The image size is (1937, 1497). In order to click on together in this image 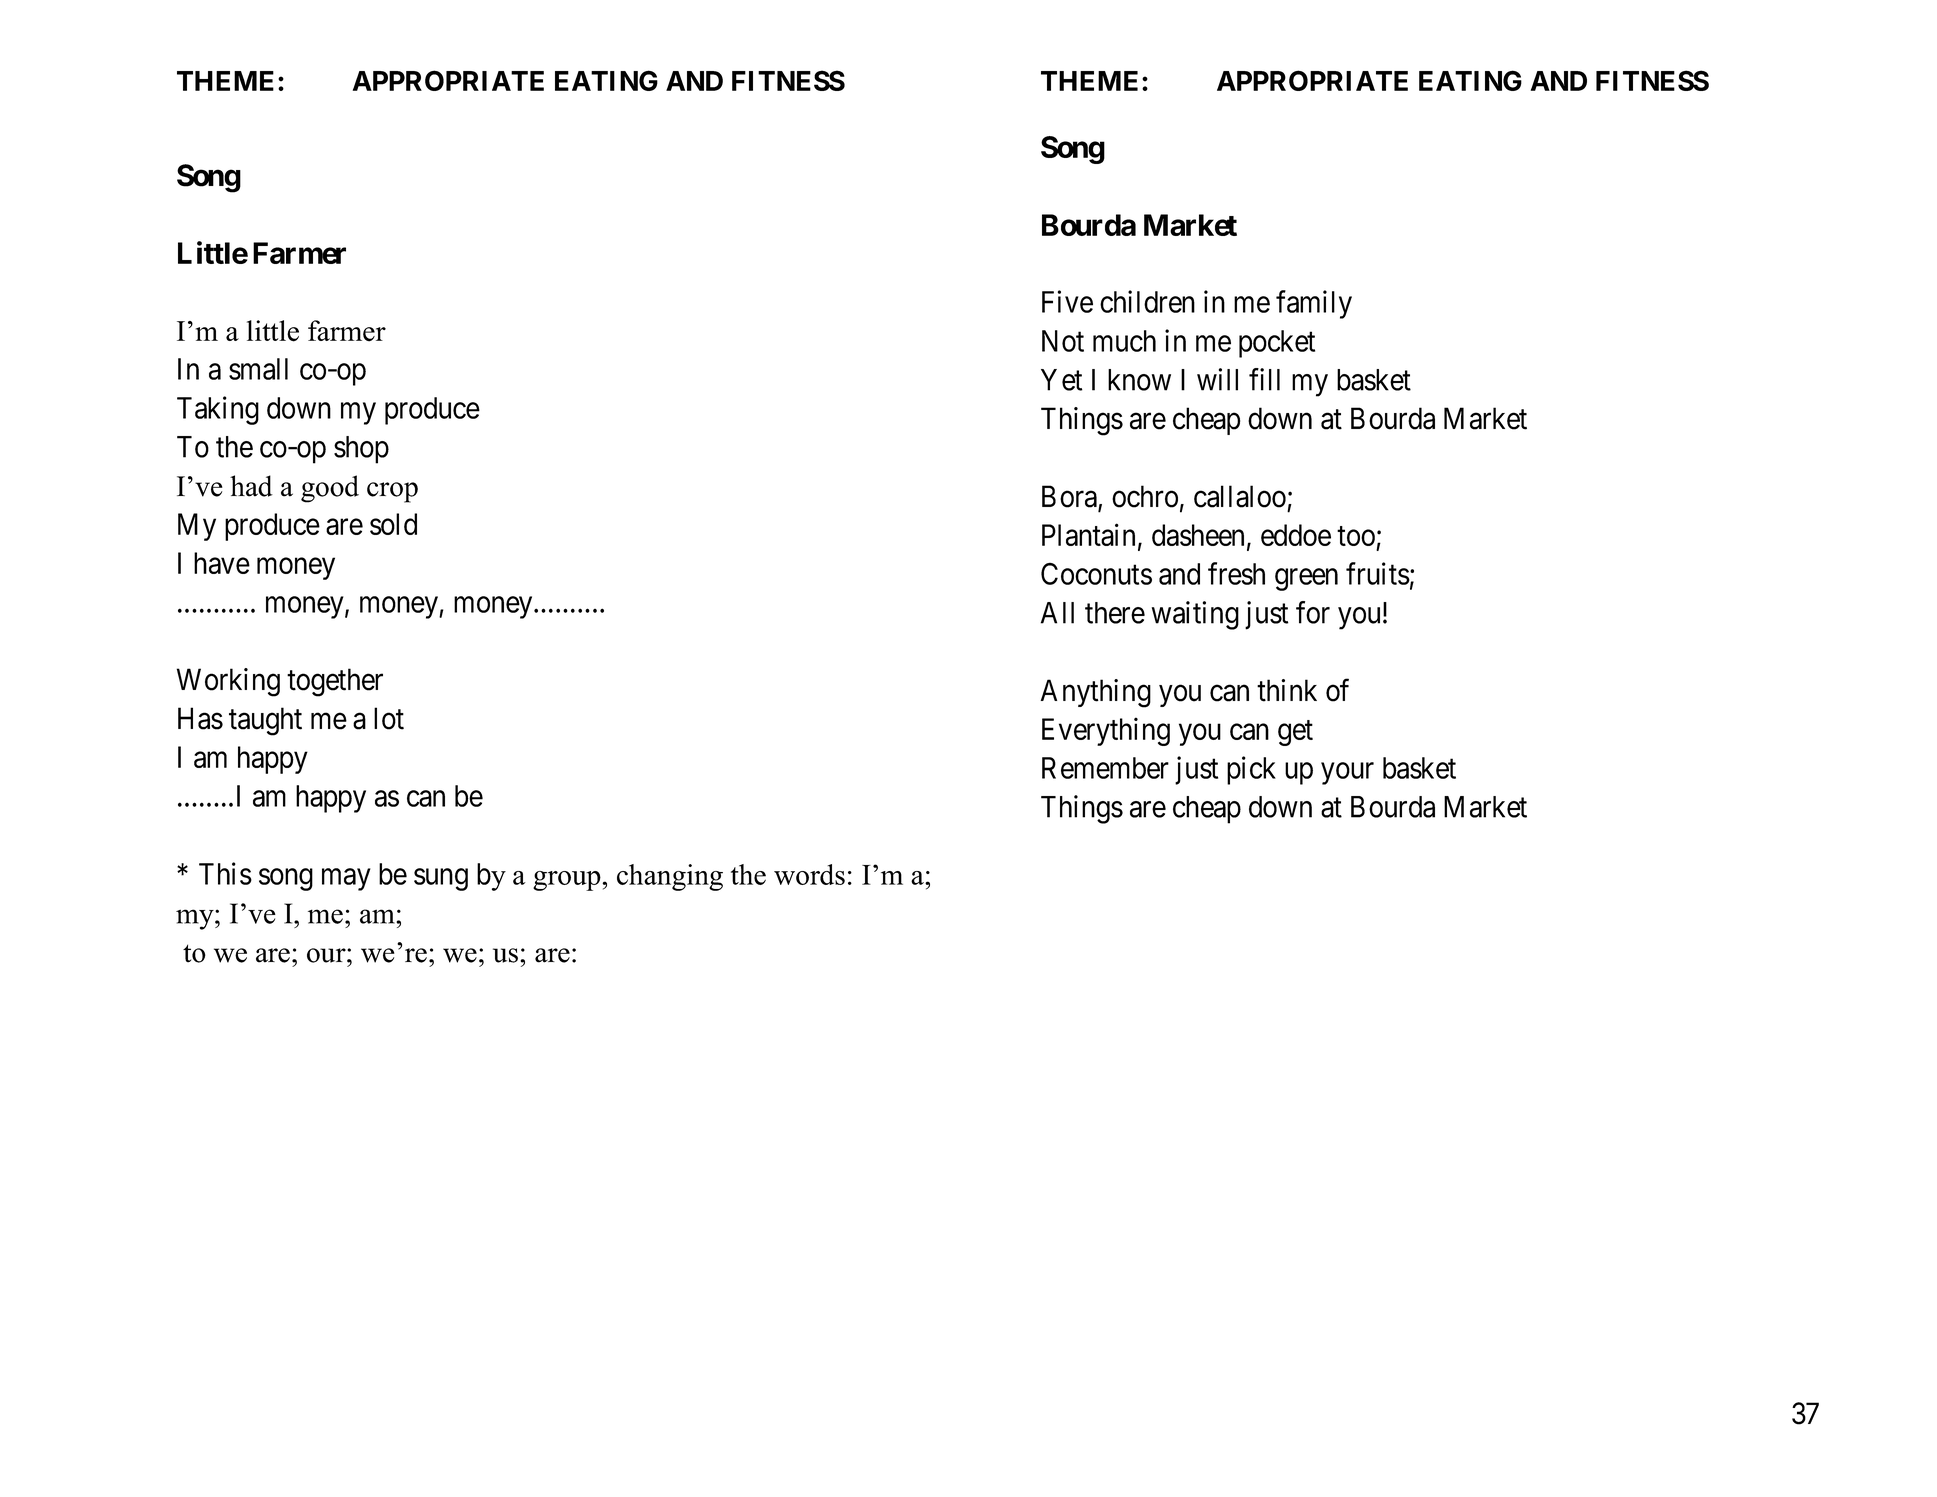, I will do `click(335, 682)`.
